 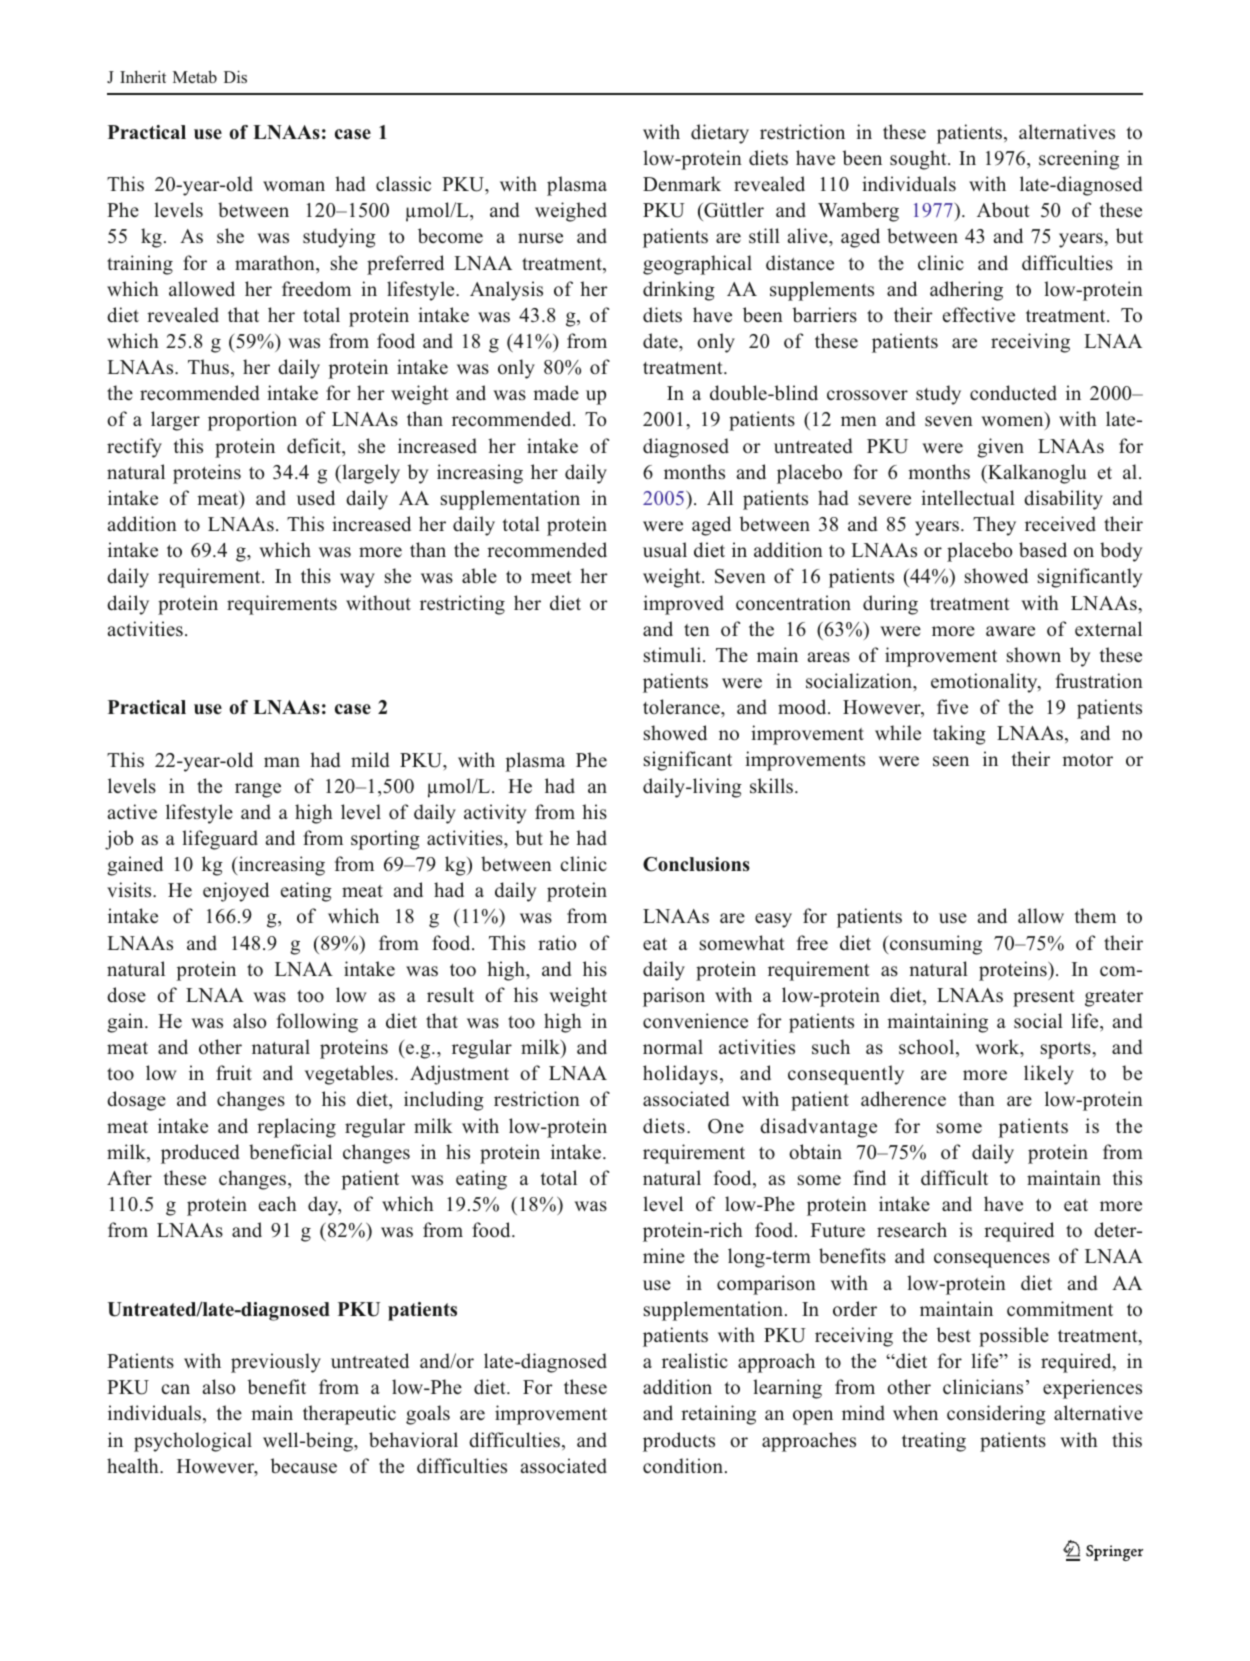 I want to click on Conclusions, so click(x=696, y=864).
